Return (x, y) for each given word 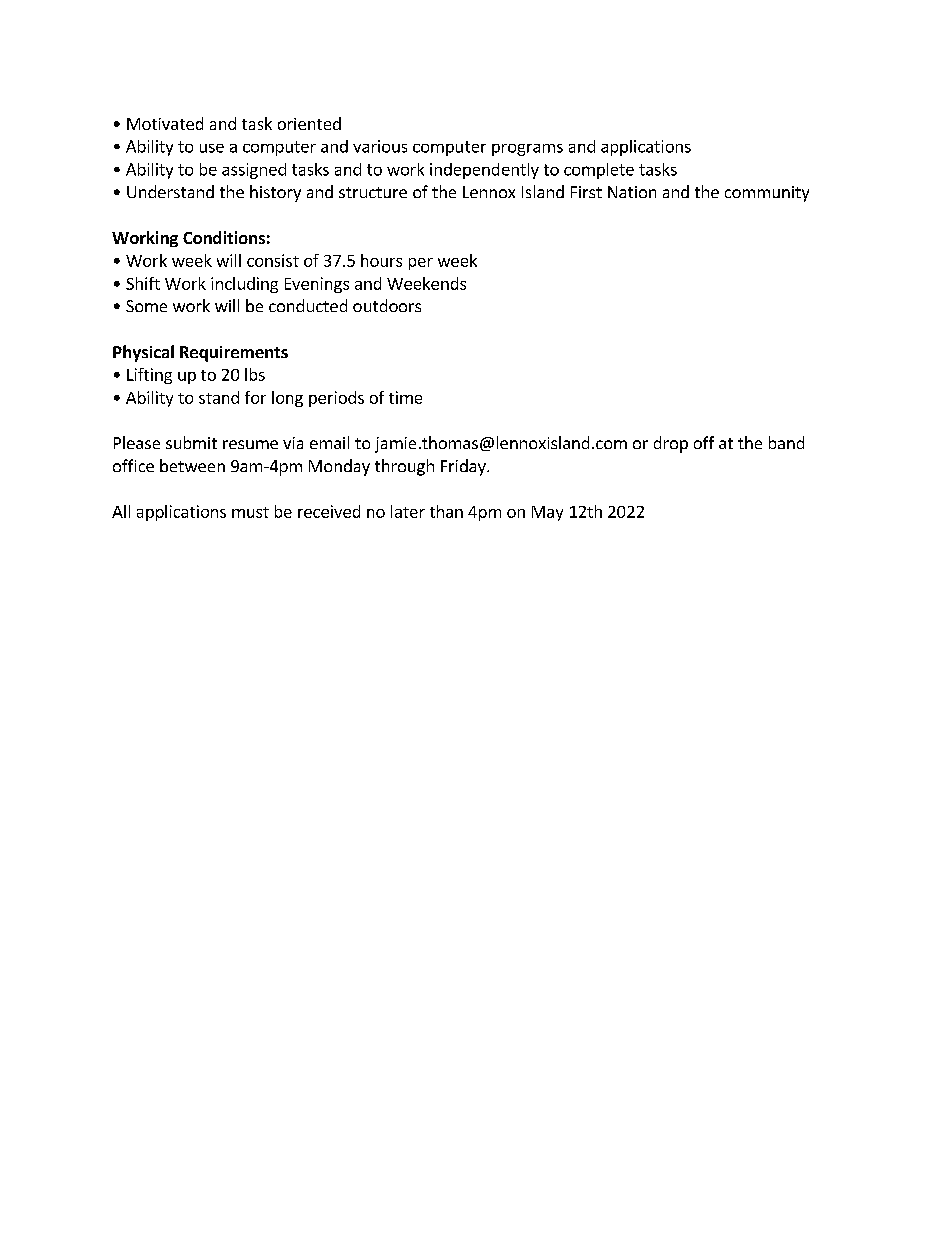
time (405, 397)
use (212, 148)
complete (599, 171)
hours (381, 260)
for (255, 397)
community (767, 194)
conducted (308, 305)
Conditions (224, 237)
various (380, 146)
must (250, 512)
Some (146, 306)
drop (671, 444)
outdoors (387, 305)
